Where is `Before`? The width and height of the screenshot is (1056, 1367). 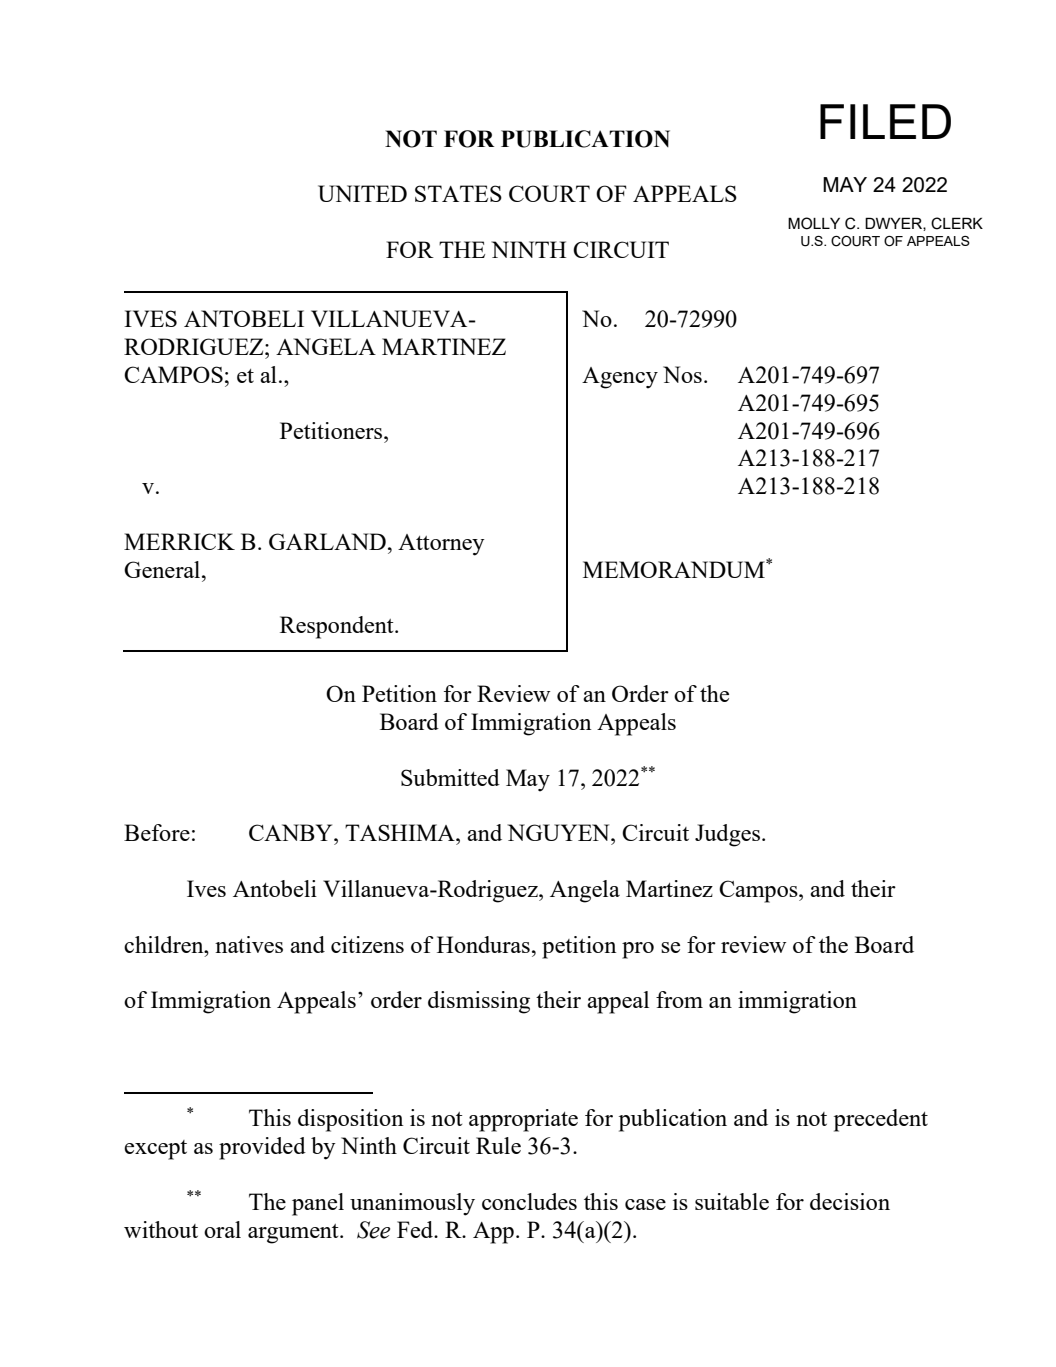
Before is located at coordinates (157, 832).
